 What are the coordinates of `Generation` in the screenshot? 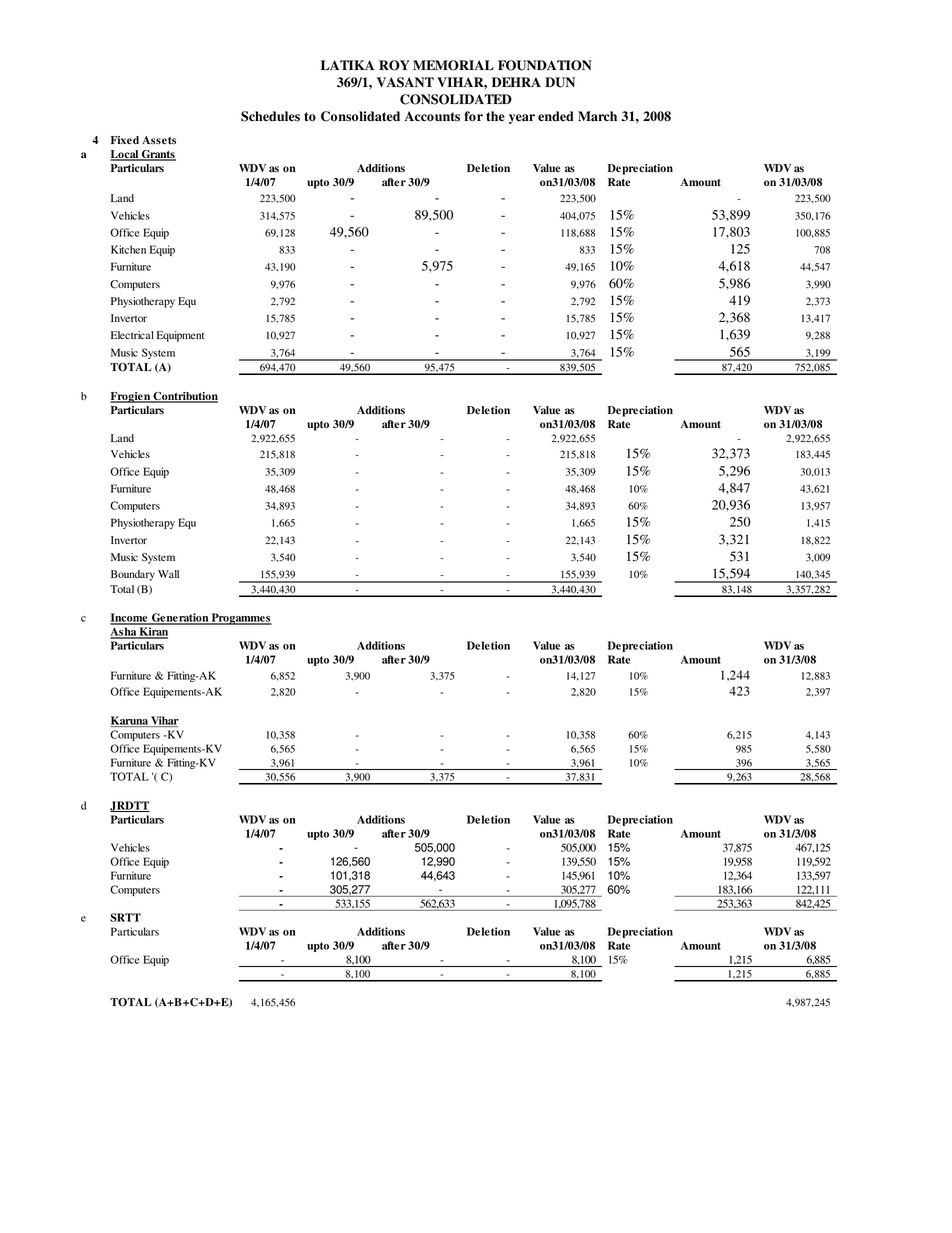 It's located at (180, 619).
